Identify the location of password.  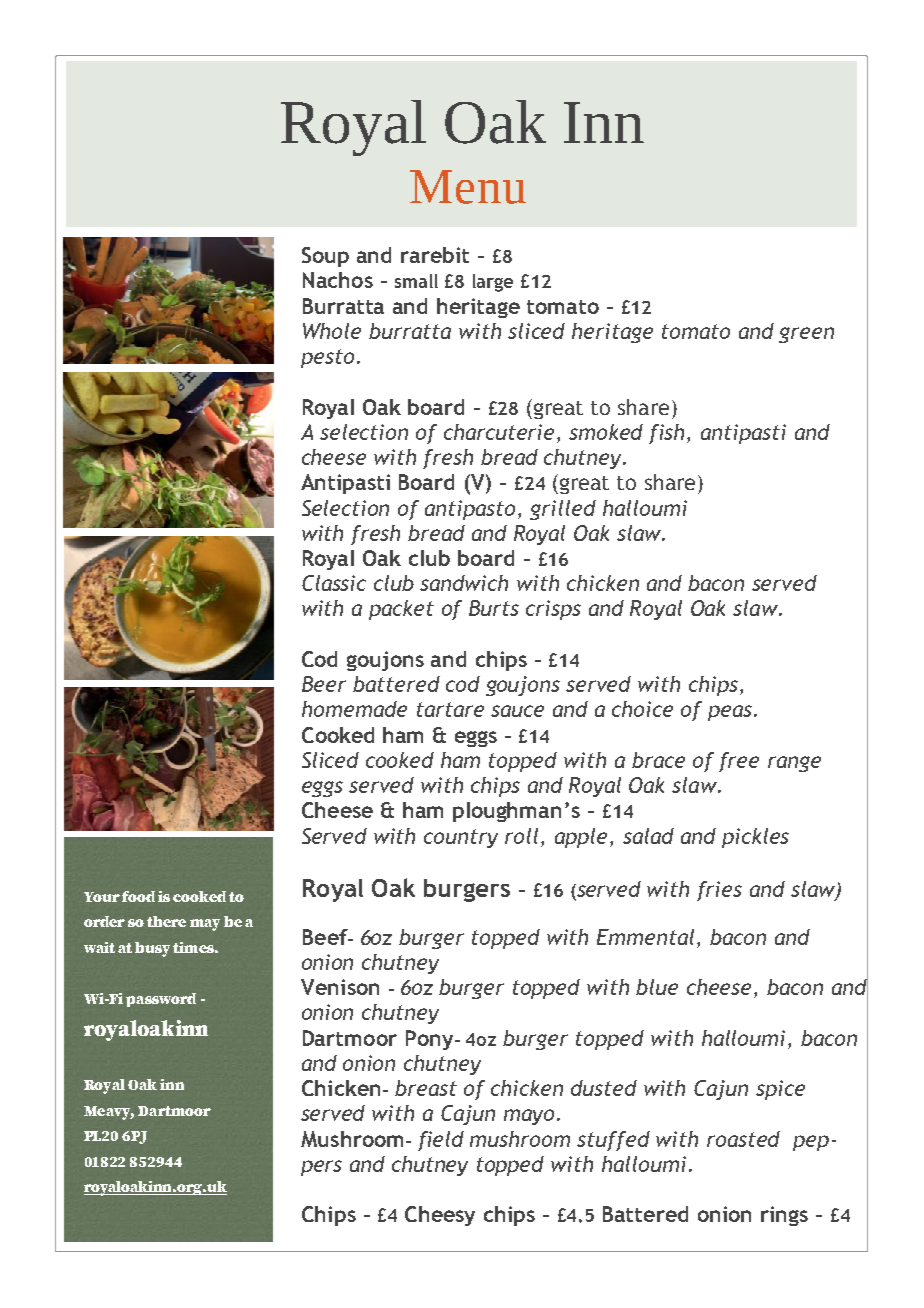
(161, 1000).
